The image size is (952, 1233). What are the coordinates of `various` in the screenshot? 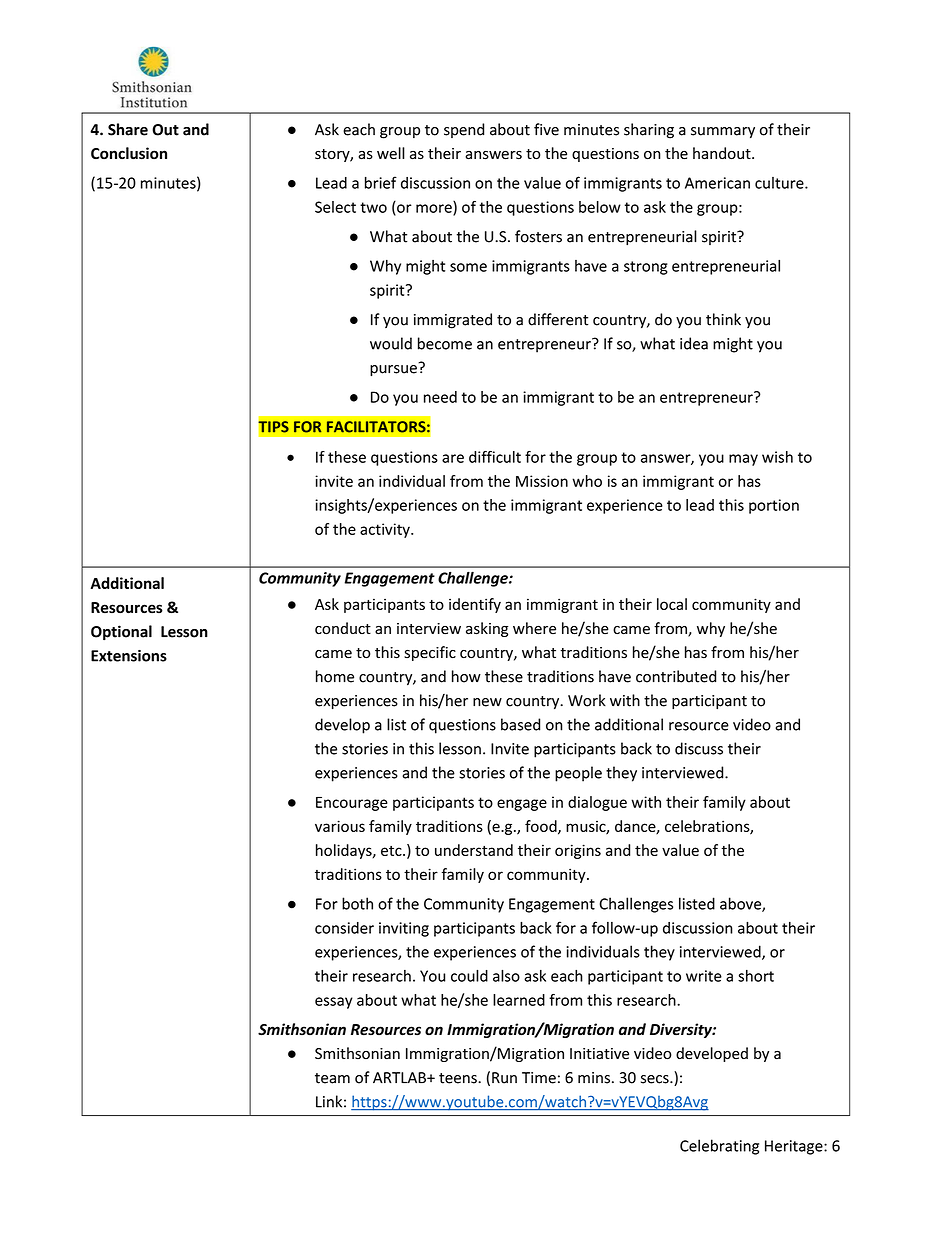 It's located at (340, 826).
